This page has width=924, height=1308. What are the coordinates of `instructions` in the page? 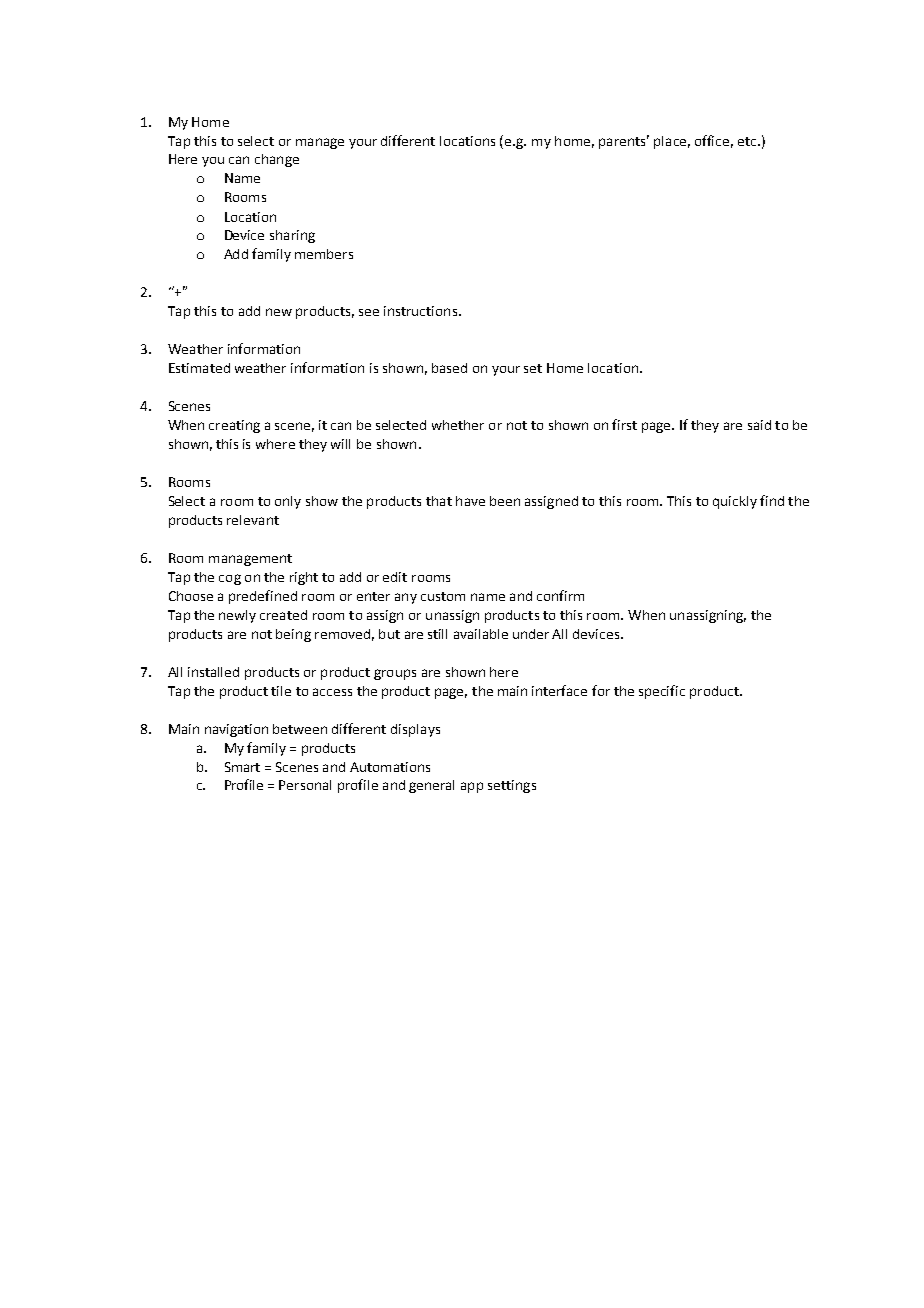 It's located at (420, 311).
